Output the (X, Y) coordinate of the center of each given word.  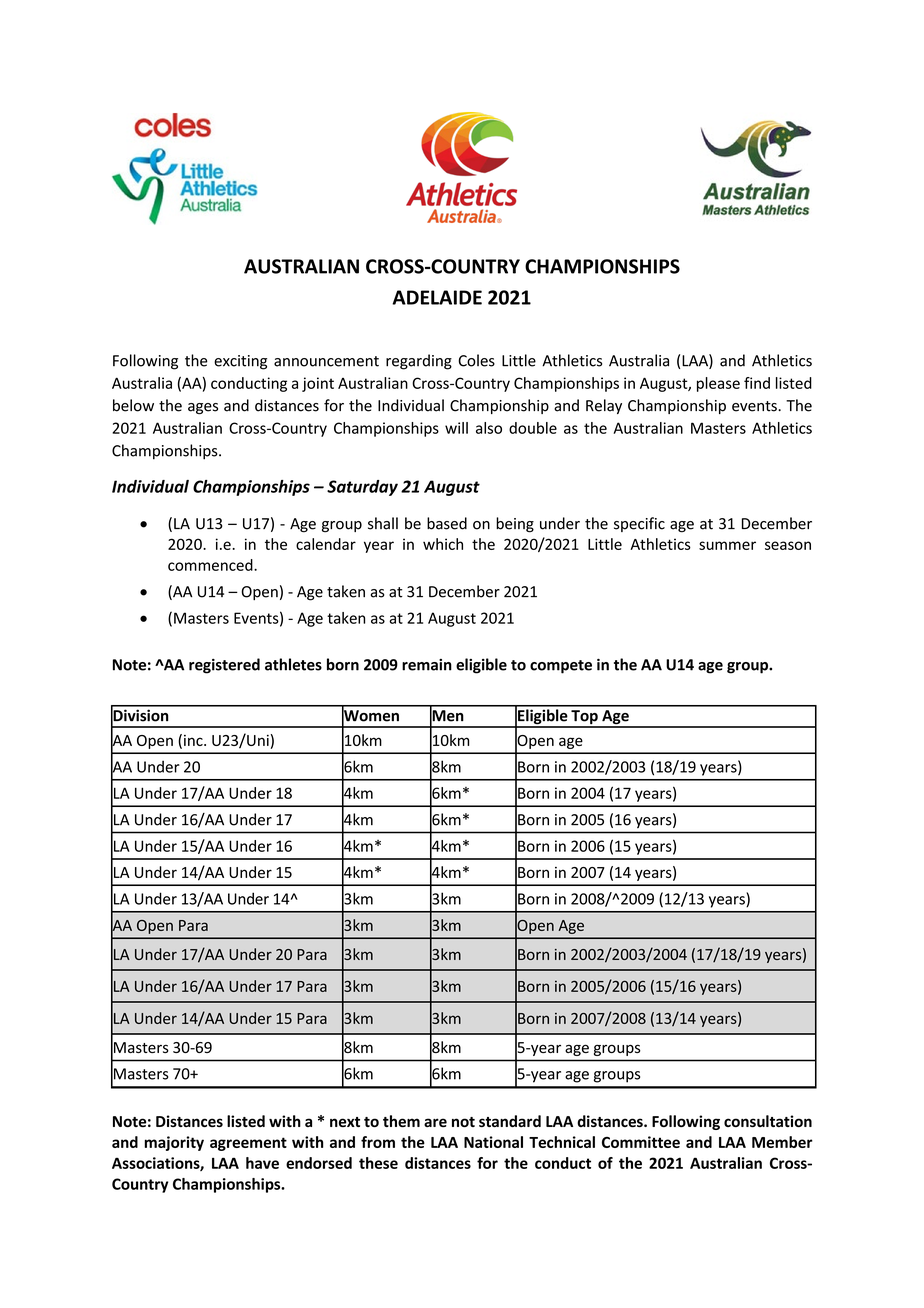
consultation (768, 1121)
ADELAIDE (437, 297)
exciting (240, 362)
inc (194, 740)
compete (561, 667)
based (447, 523)
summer (727, 545)
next (345, 1122)
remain (427, 665)
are (435, 1122)
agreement (248, 1144)
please (718, 384)
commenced (211, 565)
